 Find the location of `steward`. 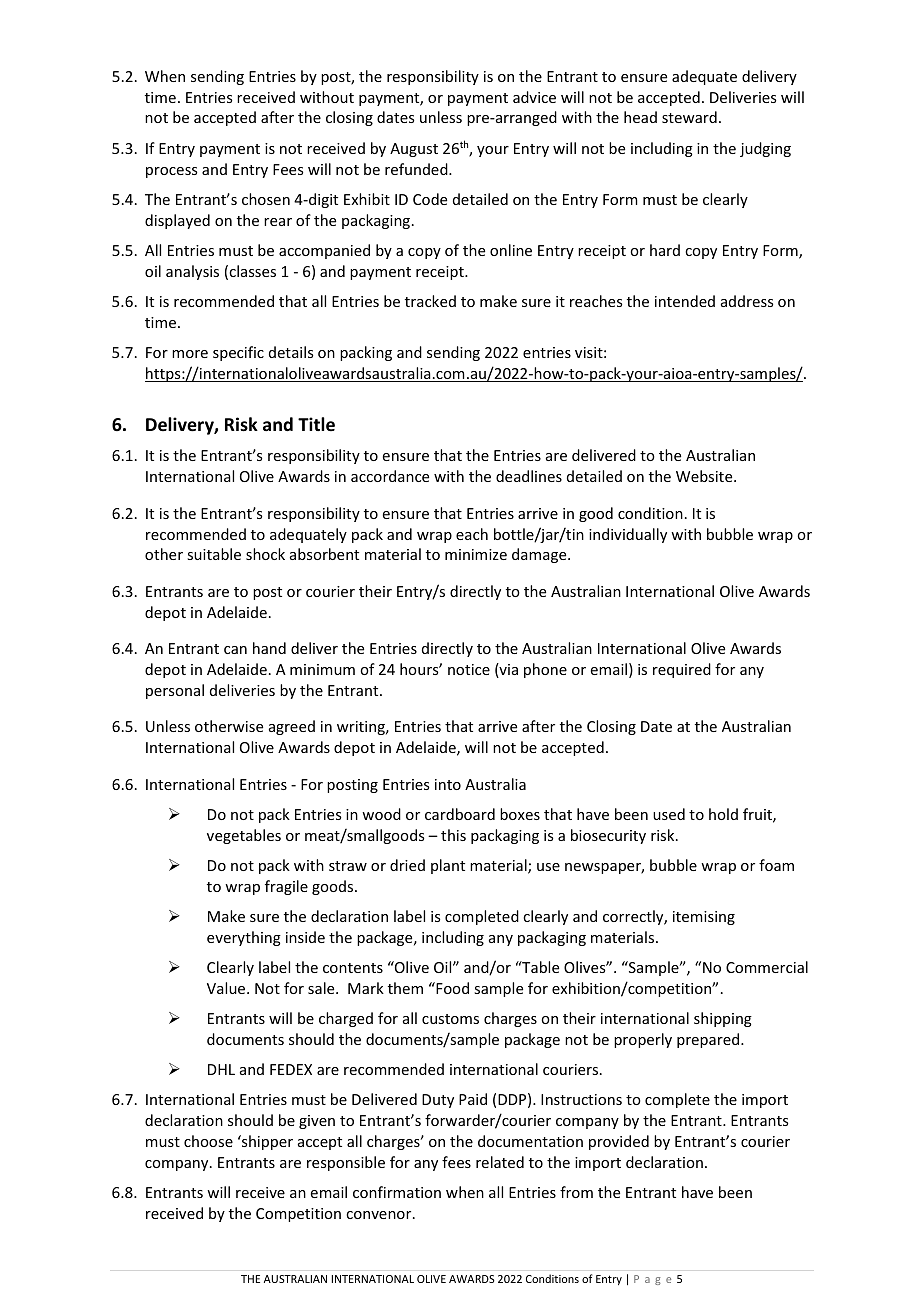

steward is located at coordinates (689, 117).
